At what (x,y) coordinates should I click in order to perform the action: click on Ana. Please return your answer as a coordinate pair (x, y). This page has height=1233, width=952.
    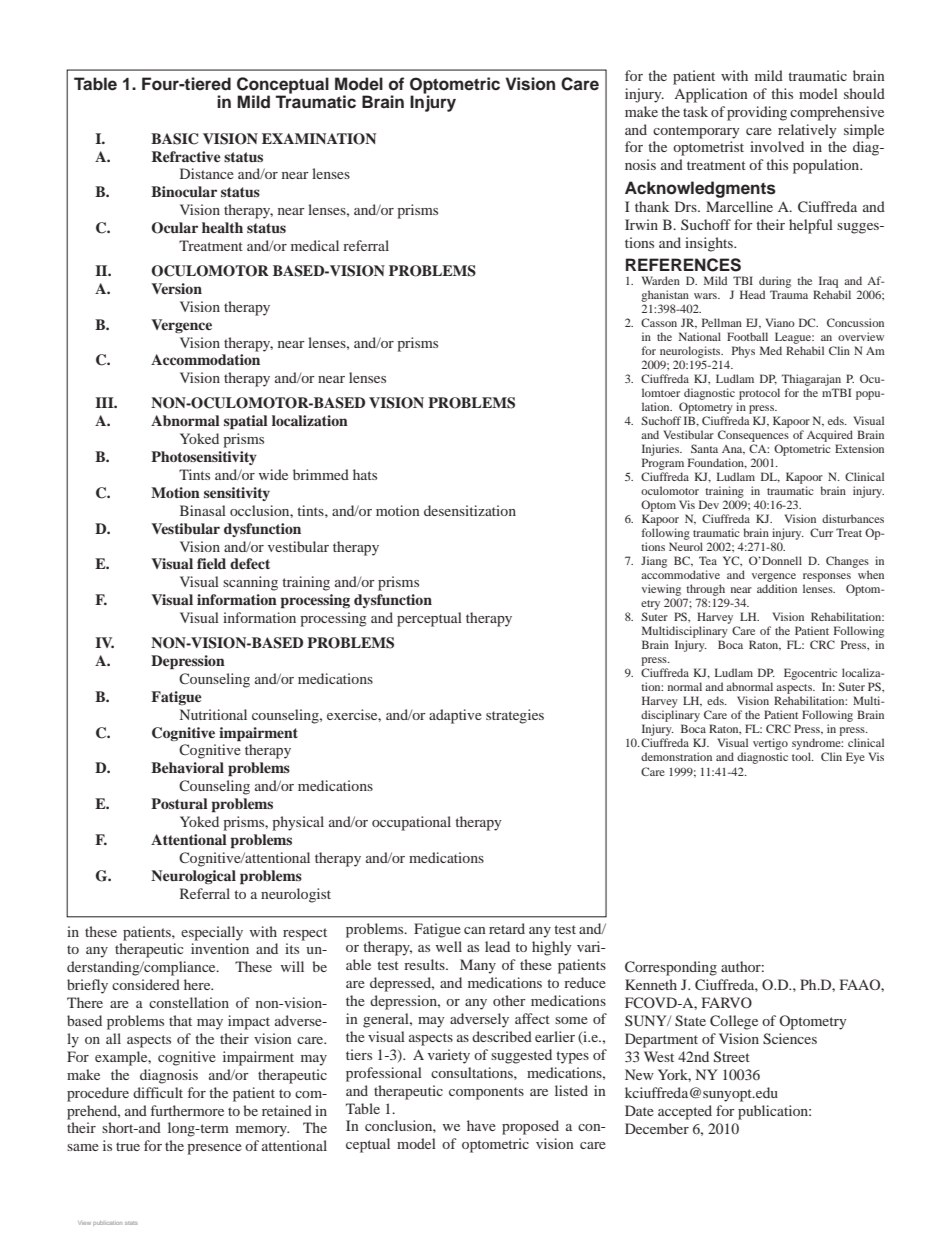
    Looking at the image, I should click on (733, 450).
